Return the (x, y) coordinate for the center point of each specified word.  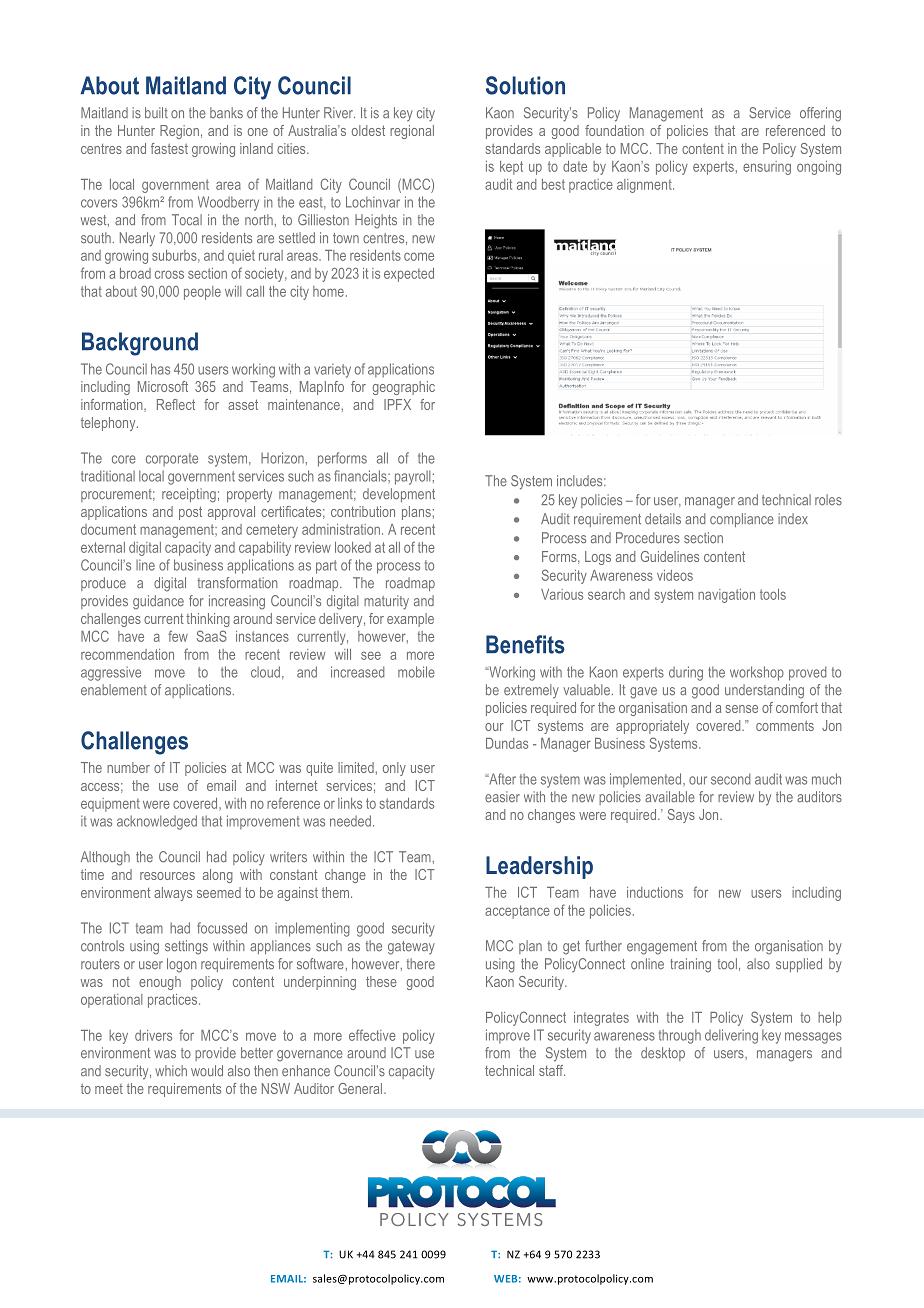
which (171, 1070)
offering (820, 114)
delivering (731, 1036)
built (156, 113)
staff (552, 1070)
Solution (525, 85)
